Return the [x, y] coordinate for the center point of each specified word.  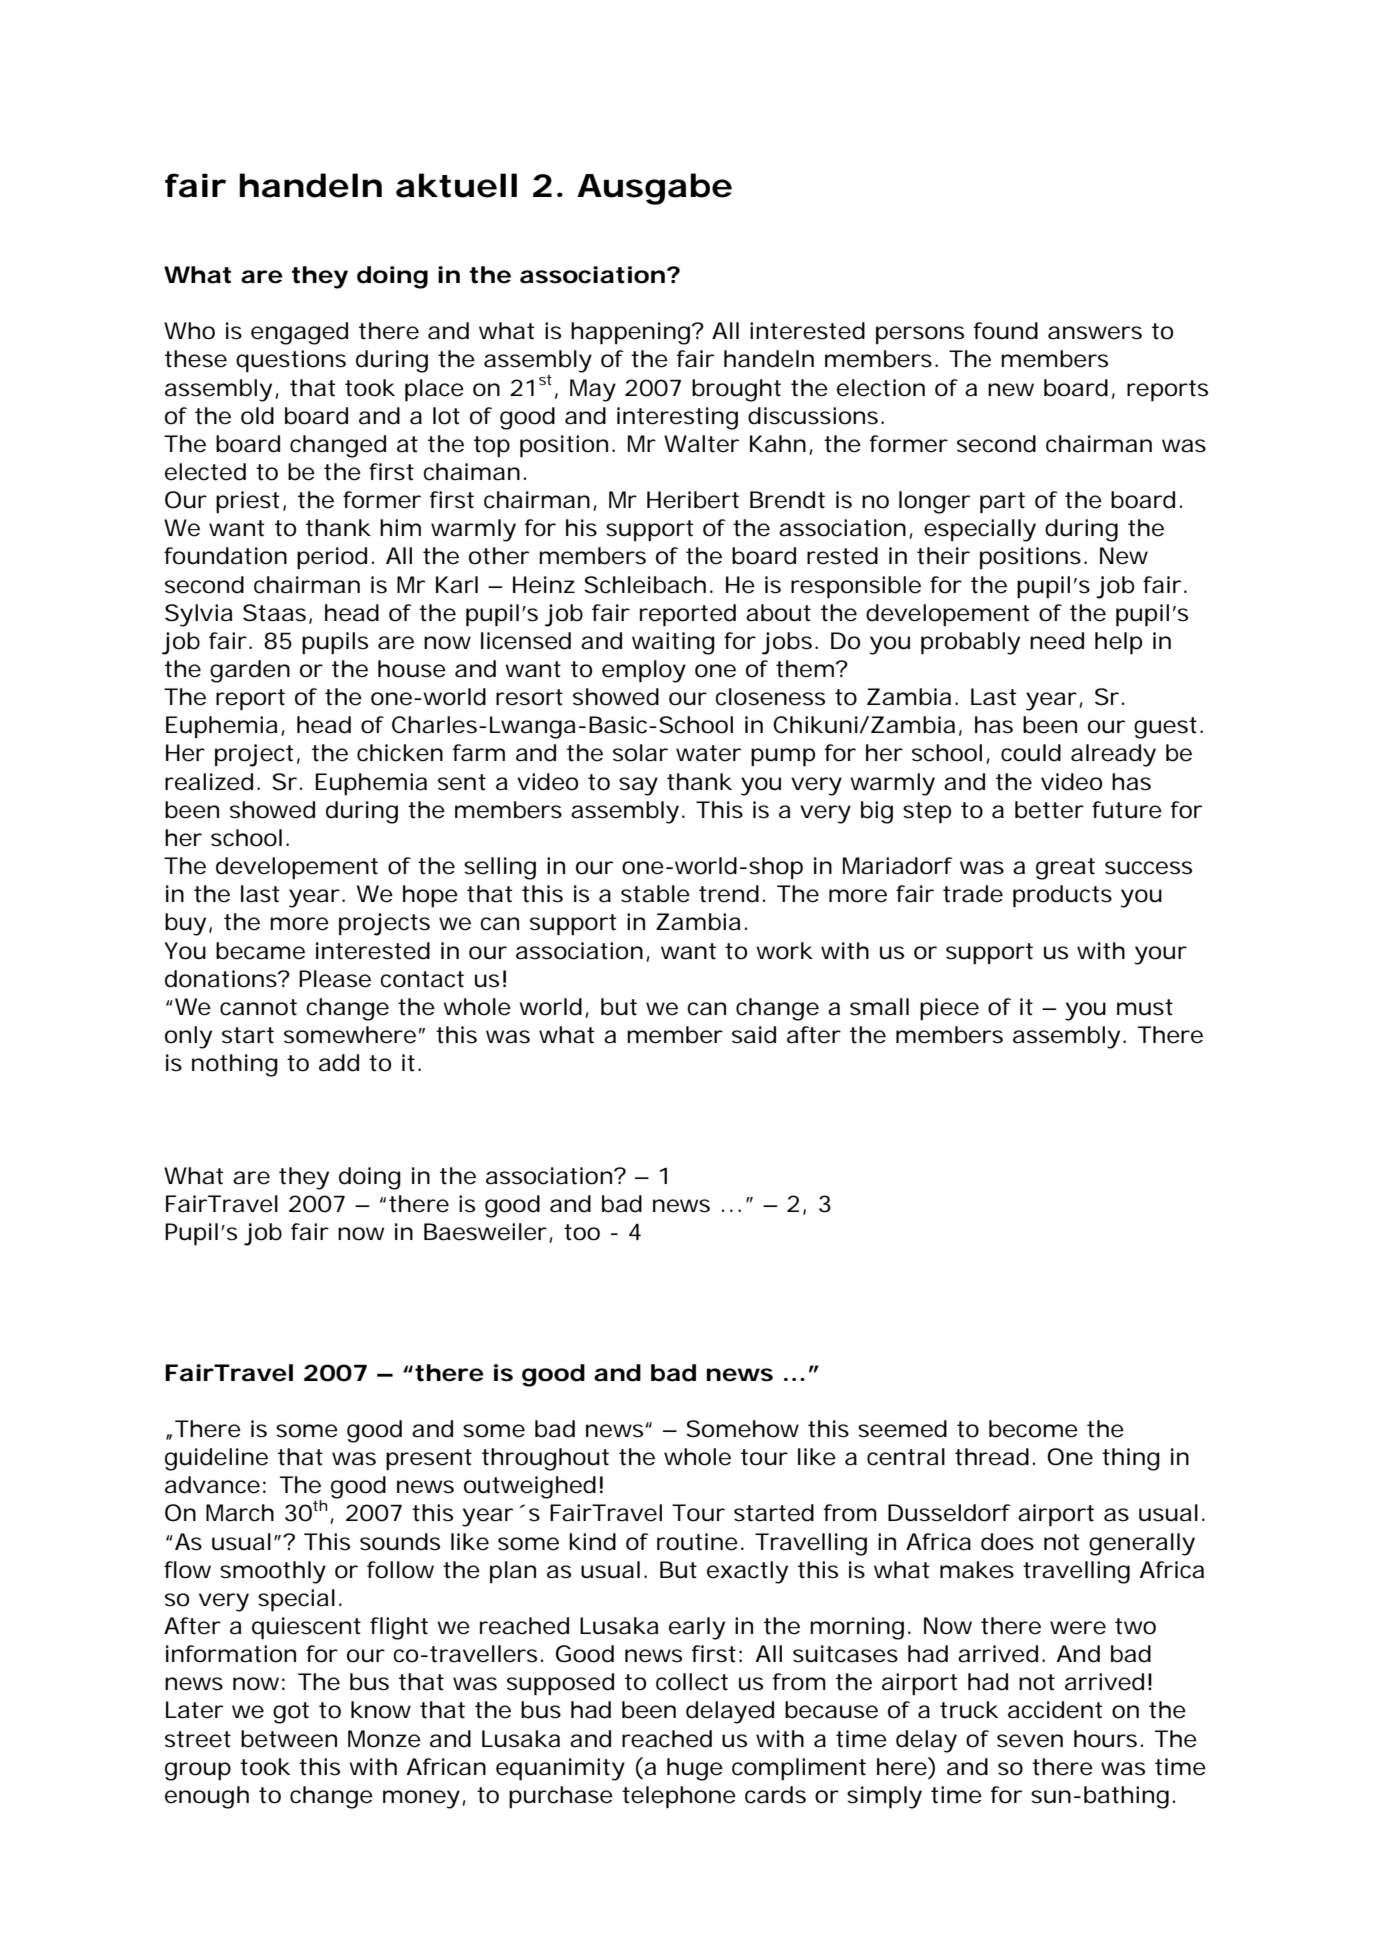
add [339, 1063]
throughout [545, 1459]
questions [291, 361]
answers [1095, 333]
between [289, 1739]
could [1031, 753]
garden [250, 671]
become [1033, 1429]
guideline [216, 1459]
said [754, 1035]
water [708, 753]
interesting [677, 418]
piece [949, 1009]
